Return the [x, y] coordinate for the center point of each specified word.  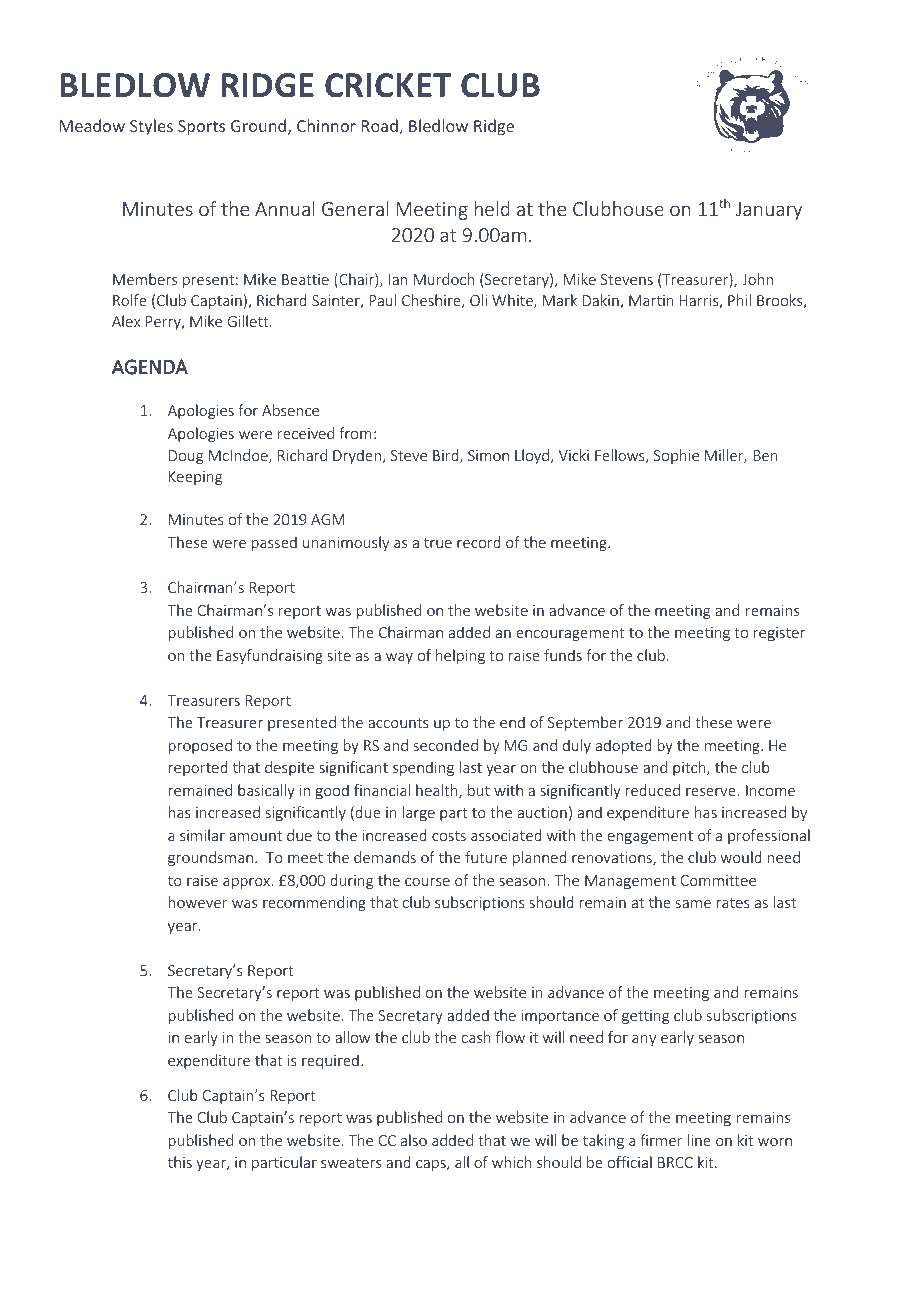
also [414, 1140]
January [769, 211]
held [492, 208]
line [699, 1140]
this [180, 1162]
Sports [201, 128]
